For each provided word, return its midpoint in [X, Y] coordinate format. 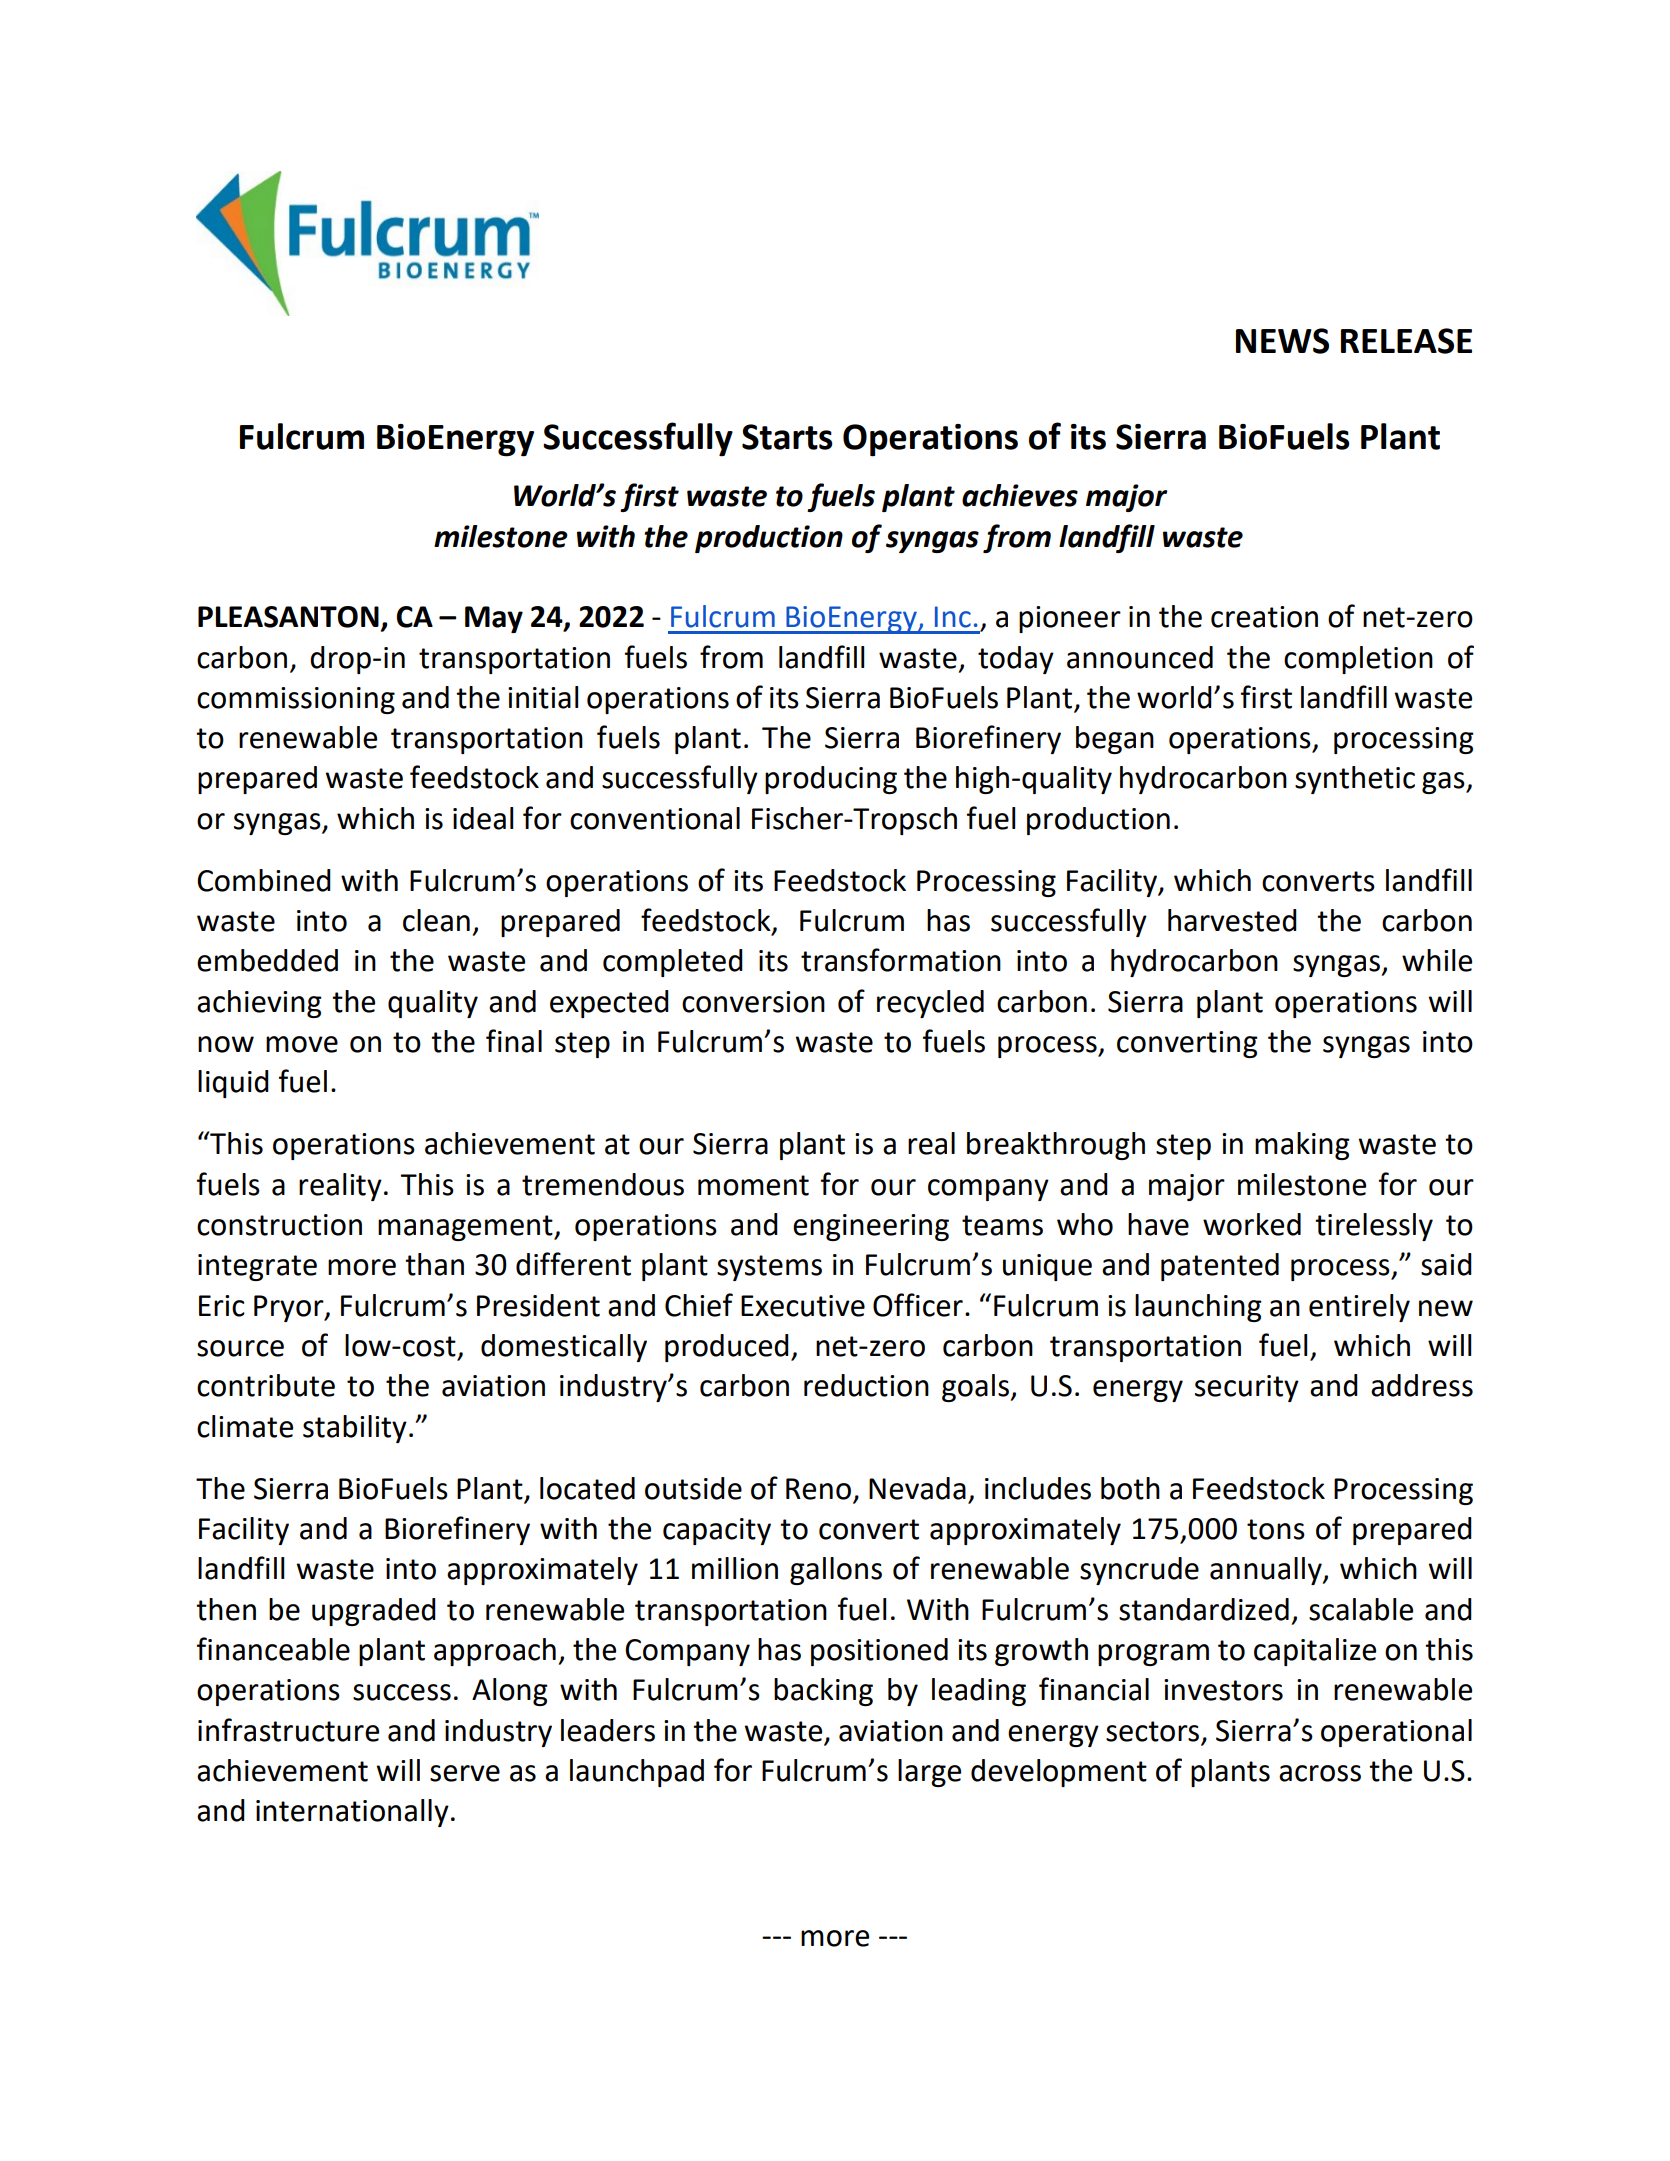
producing [831, 780]
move [302, 1044]
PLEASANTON [288, 617]
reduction [866, 1385]
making [1302, 1146]
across [1320, 1773]
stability [355, 1429]
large [929, 1773]
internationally [352, 1813]
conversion [753, 1002]
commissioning [296, 700]
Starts [787, 437]
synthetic [1355, 780]
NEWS [1282, 341]
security [1247, 1388]
